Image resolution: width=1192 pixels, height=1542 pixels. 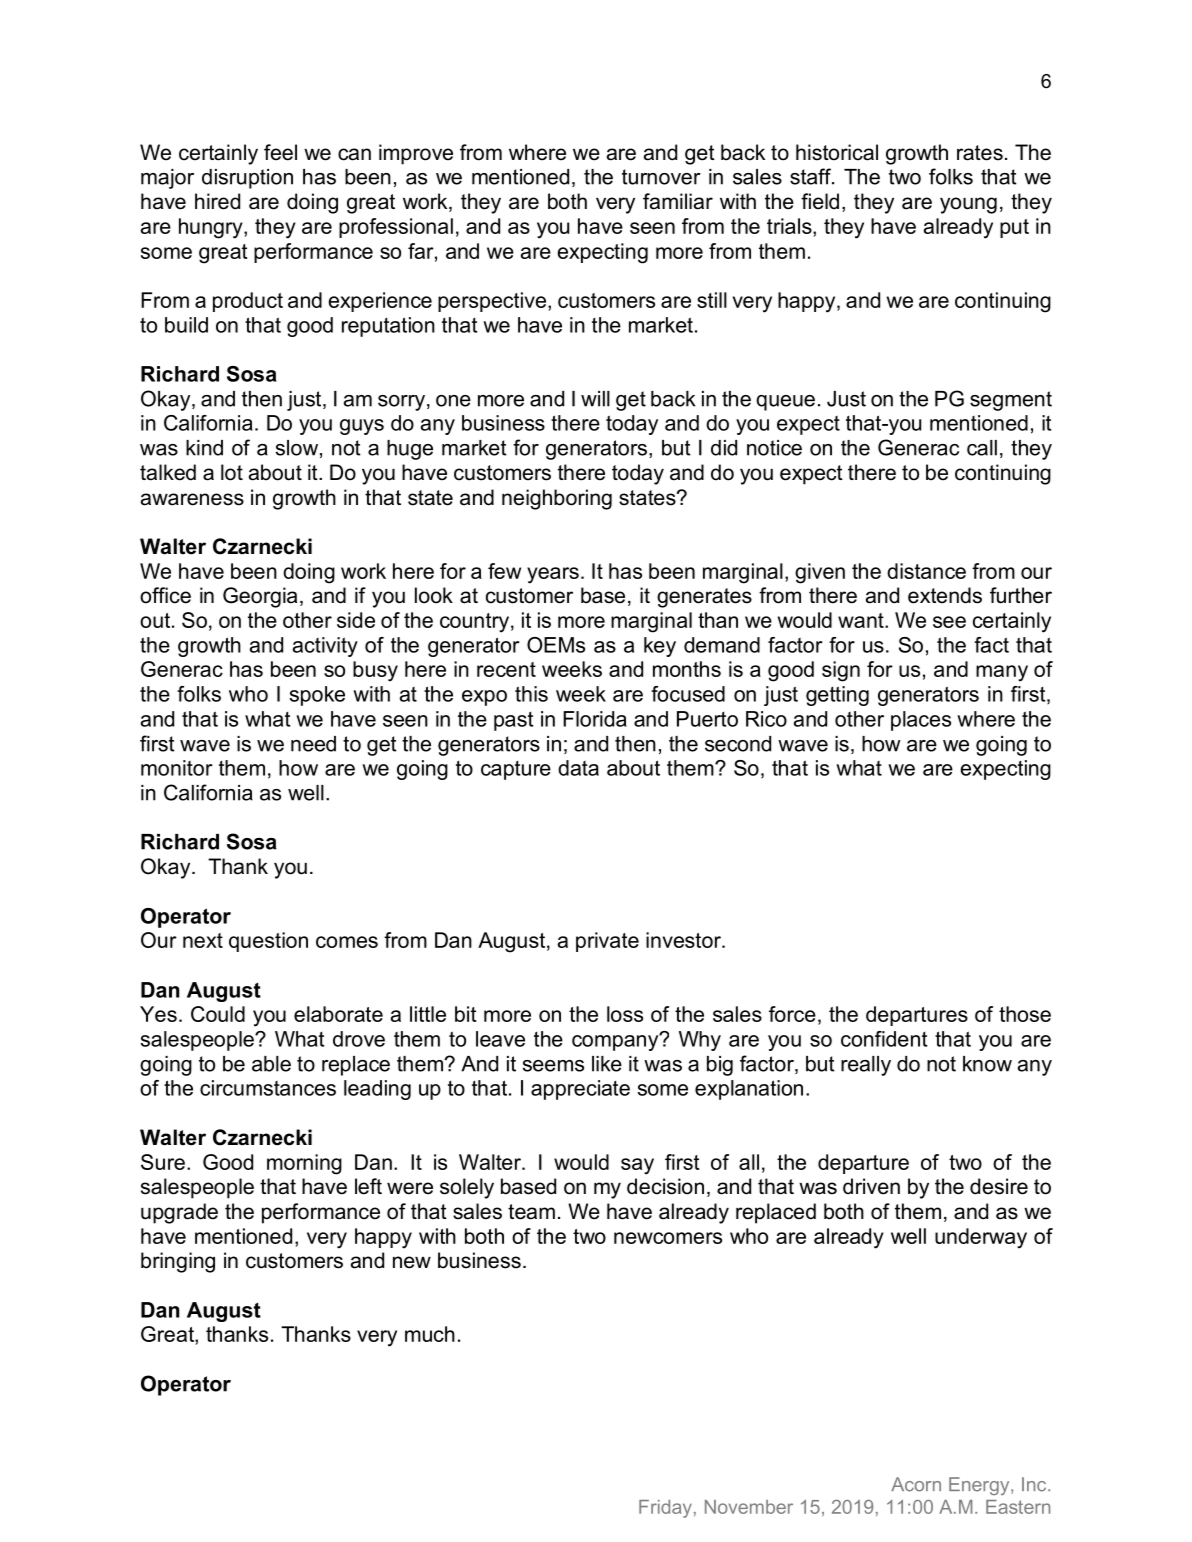 I want to click on turnover, so click(x=661, y=177).
